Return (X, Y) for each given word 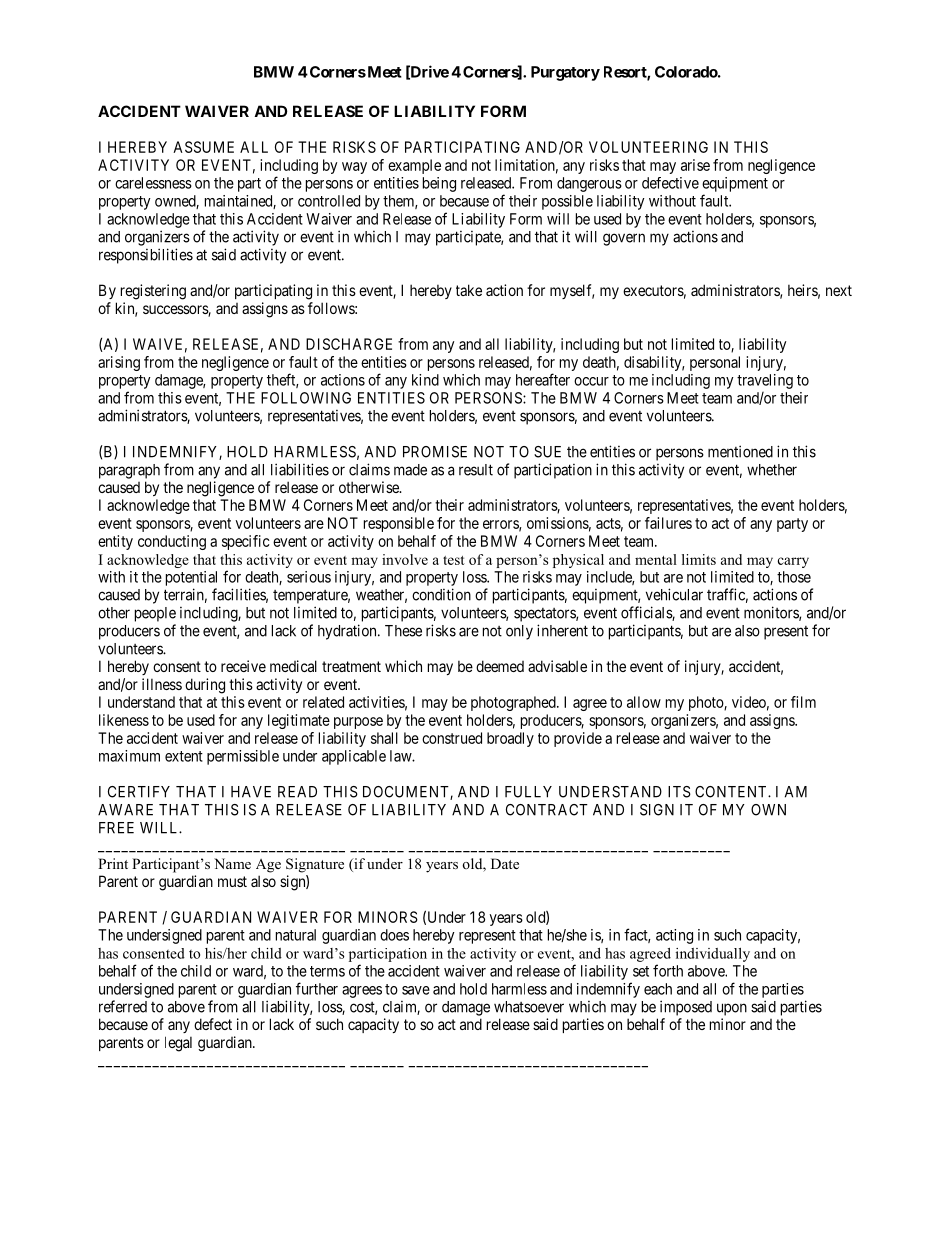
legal (178, 1044)
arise (695, 165)
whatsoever (529, 1007)
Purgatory (565, 73)
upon (732, 1009)
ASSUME (203, 147)
